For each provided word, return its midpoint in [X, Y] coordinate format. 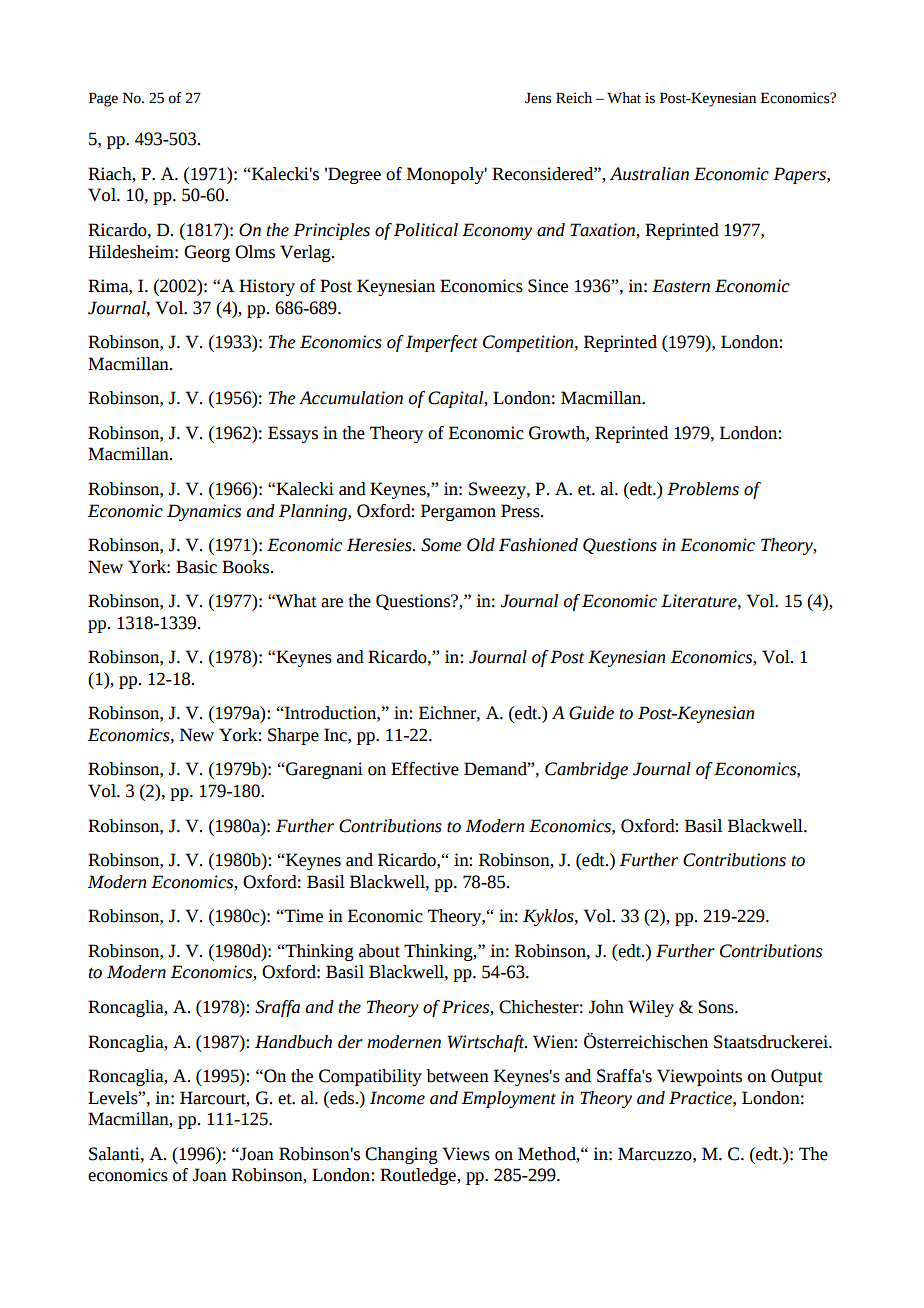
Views [466, 1154]
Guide [591, 713]
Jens [538, 98]
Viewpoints [699, 1077]
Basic [196, 567]
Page [103, 99]
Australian [649, 174]
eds [342, 1098]
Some [441, 545]
